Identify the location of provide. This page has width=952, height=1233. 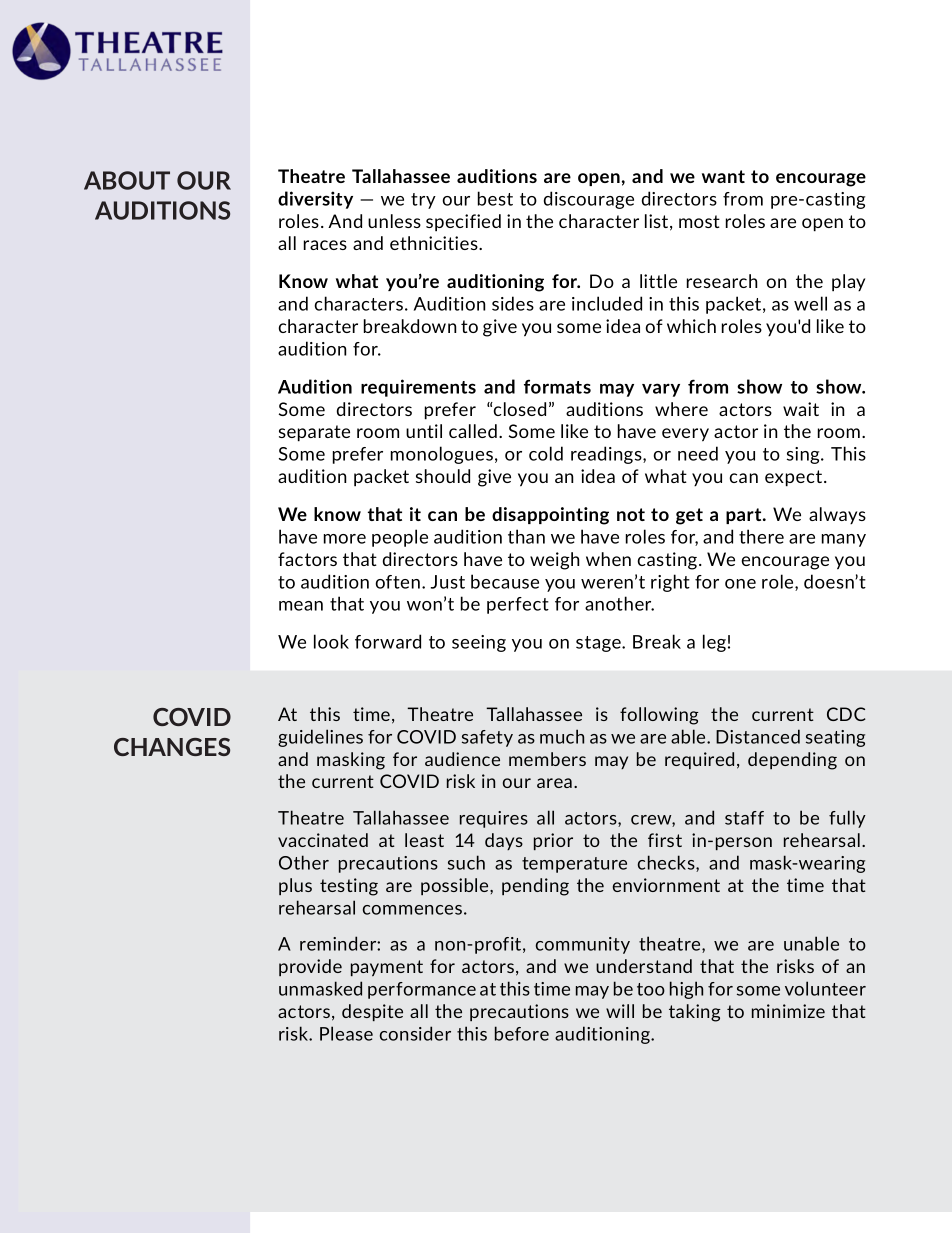
(310, 967).
